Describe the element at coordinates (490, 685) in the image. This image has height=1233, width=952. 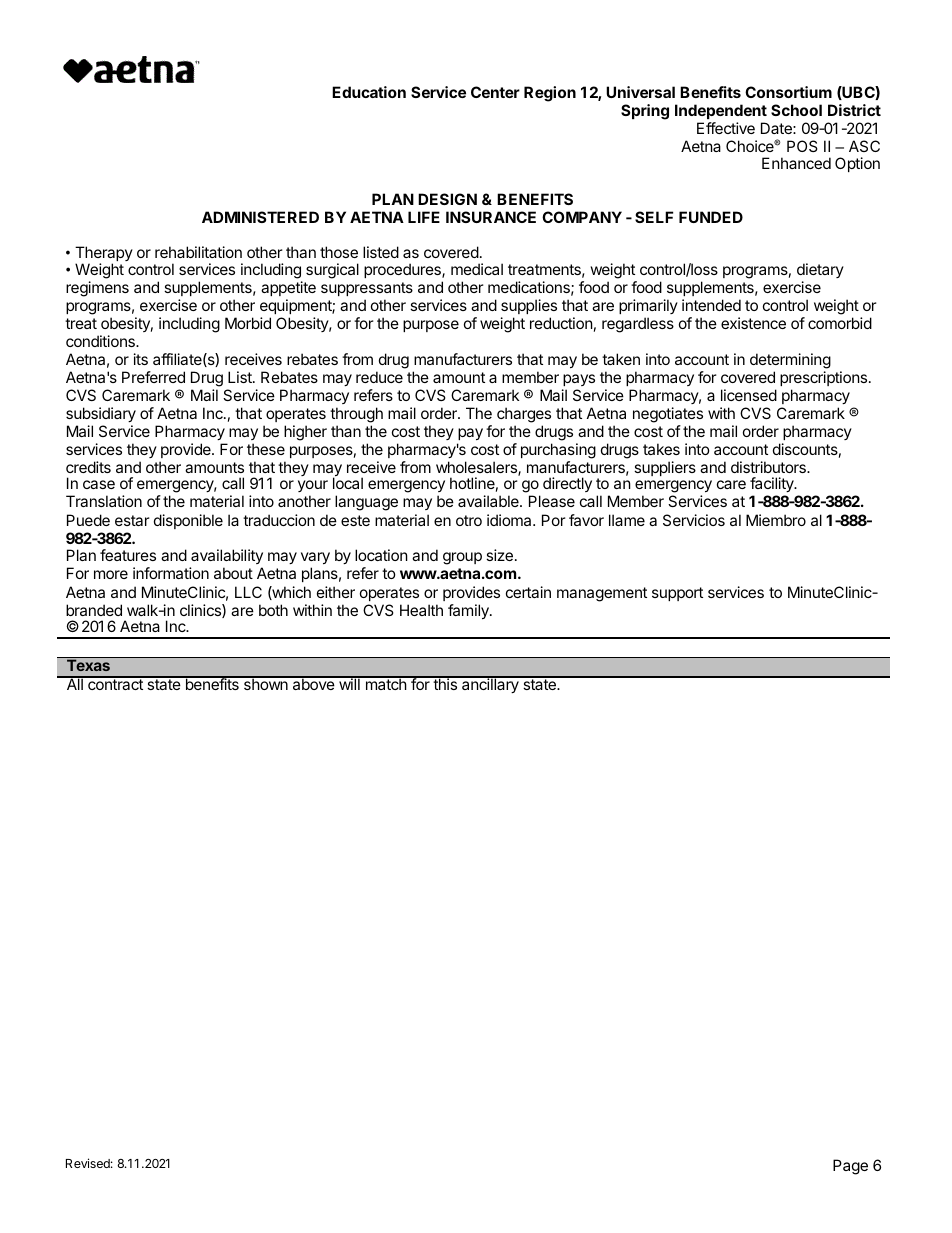
I see `ancillary` at that location.
